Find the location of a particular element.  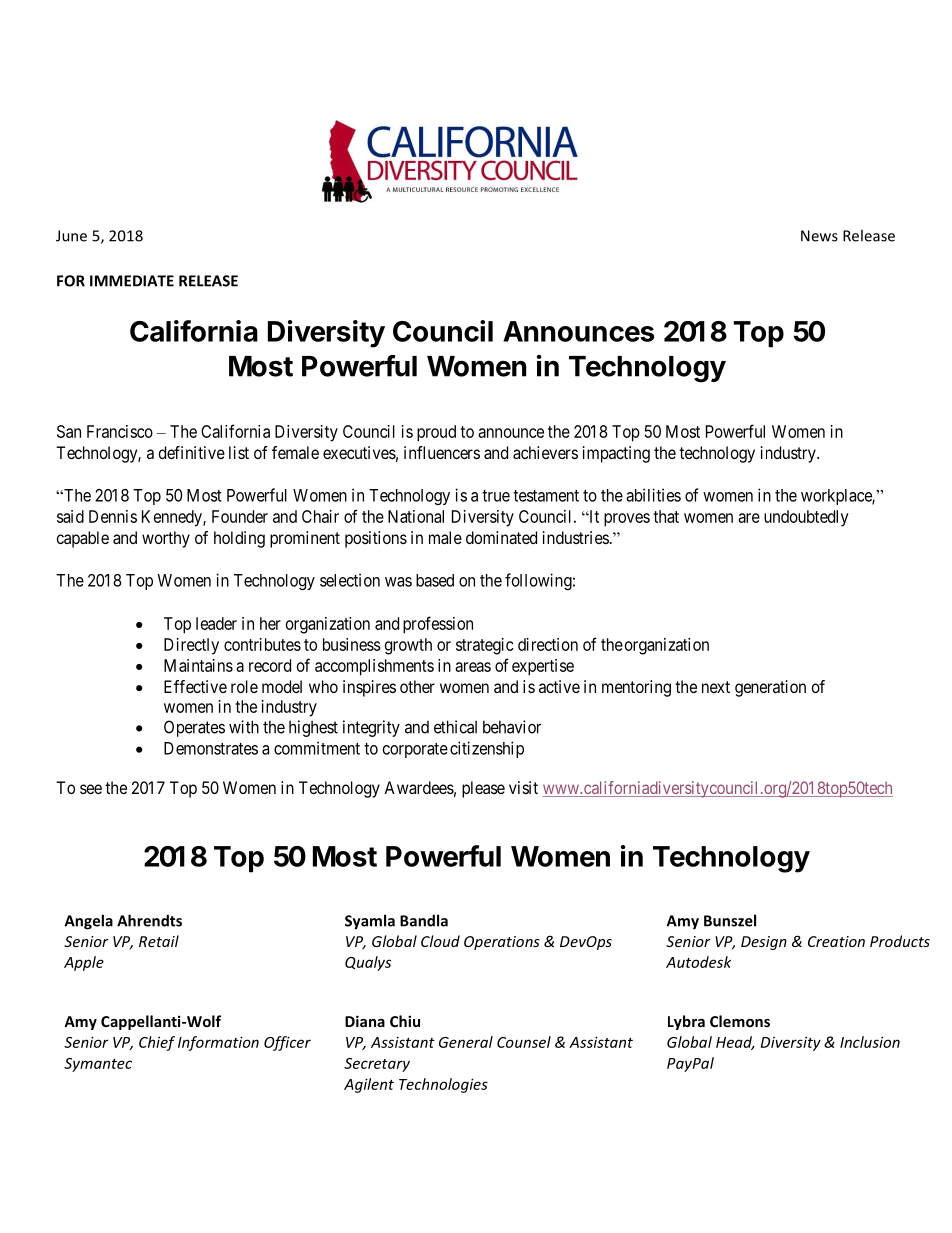

News is located at coordinates (819, 236).
